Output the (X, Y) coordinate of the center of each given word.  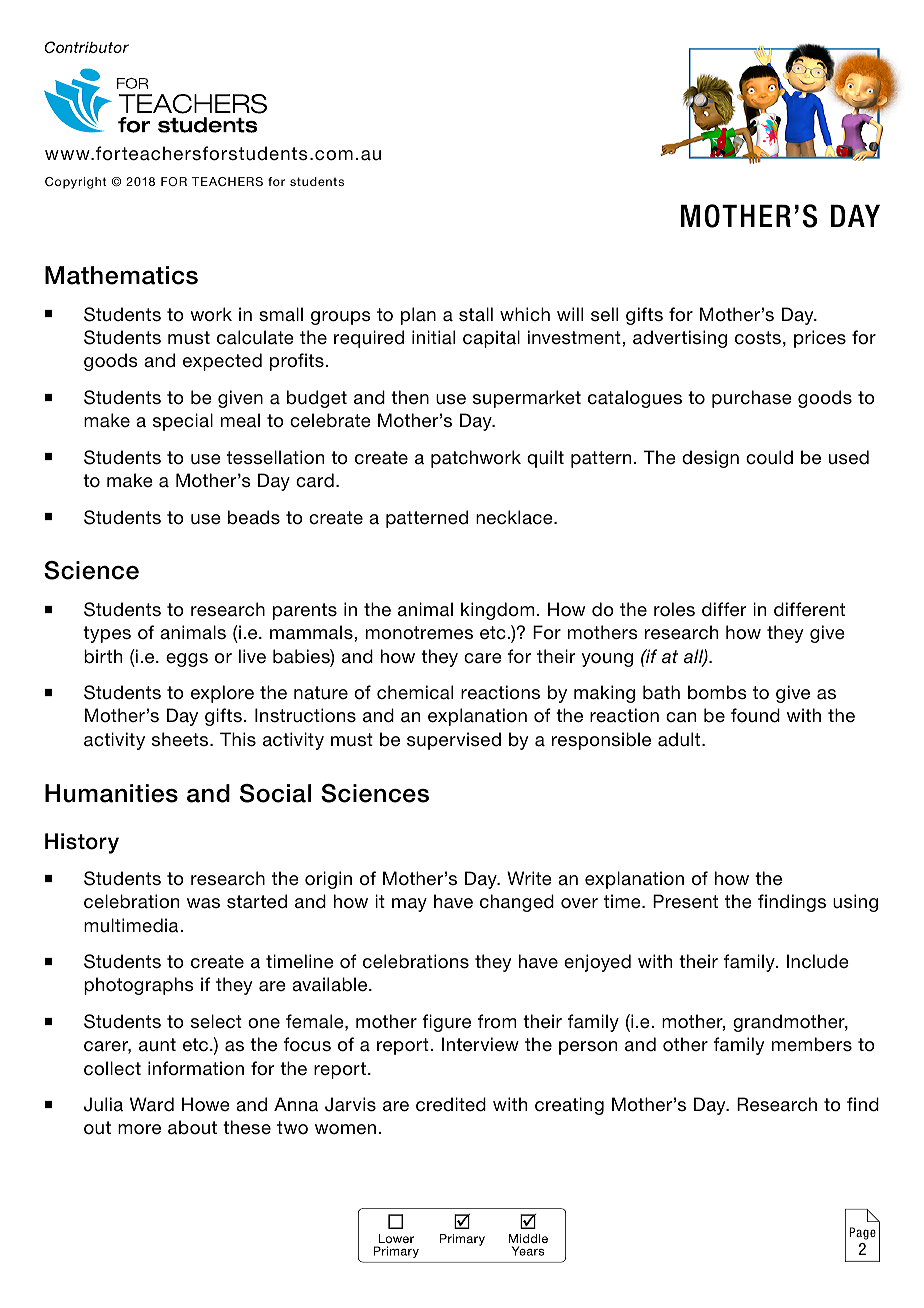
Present (685, 901)
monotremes (419, 633)
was (203, 903)
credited (451, 1104)
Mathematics (121, 275)
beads (254, 517)
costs (758, 338)
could (769, 457)
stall (476, 314)
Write (529, 878)
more (139, 1129)
